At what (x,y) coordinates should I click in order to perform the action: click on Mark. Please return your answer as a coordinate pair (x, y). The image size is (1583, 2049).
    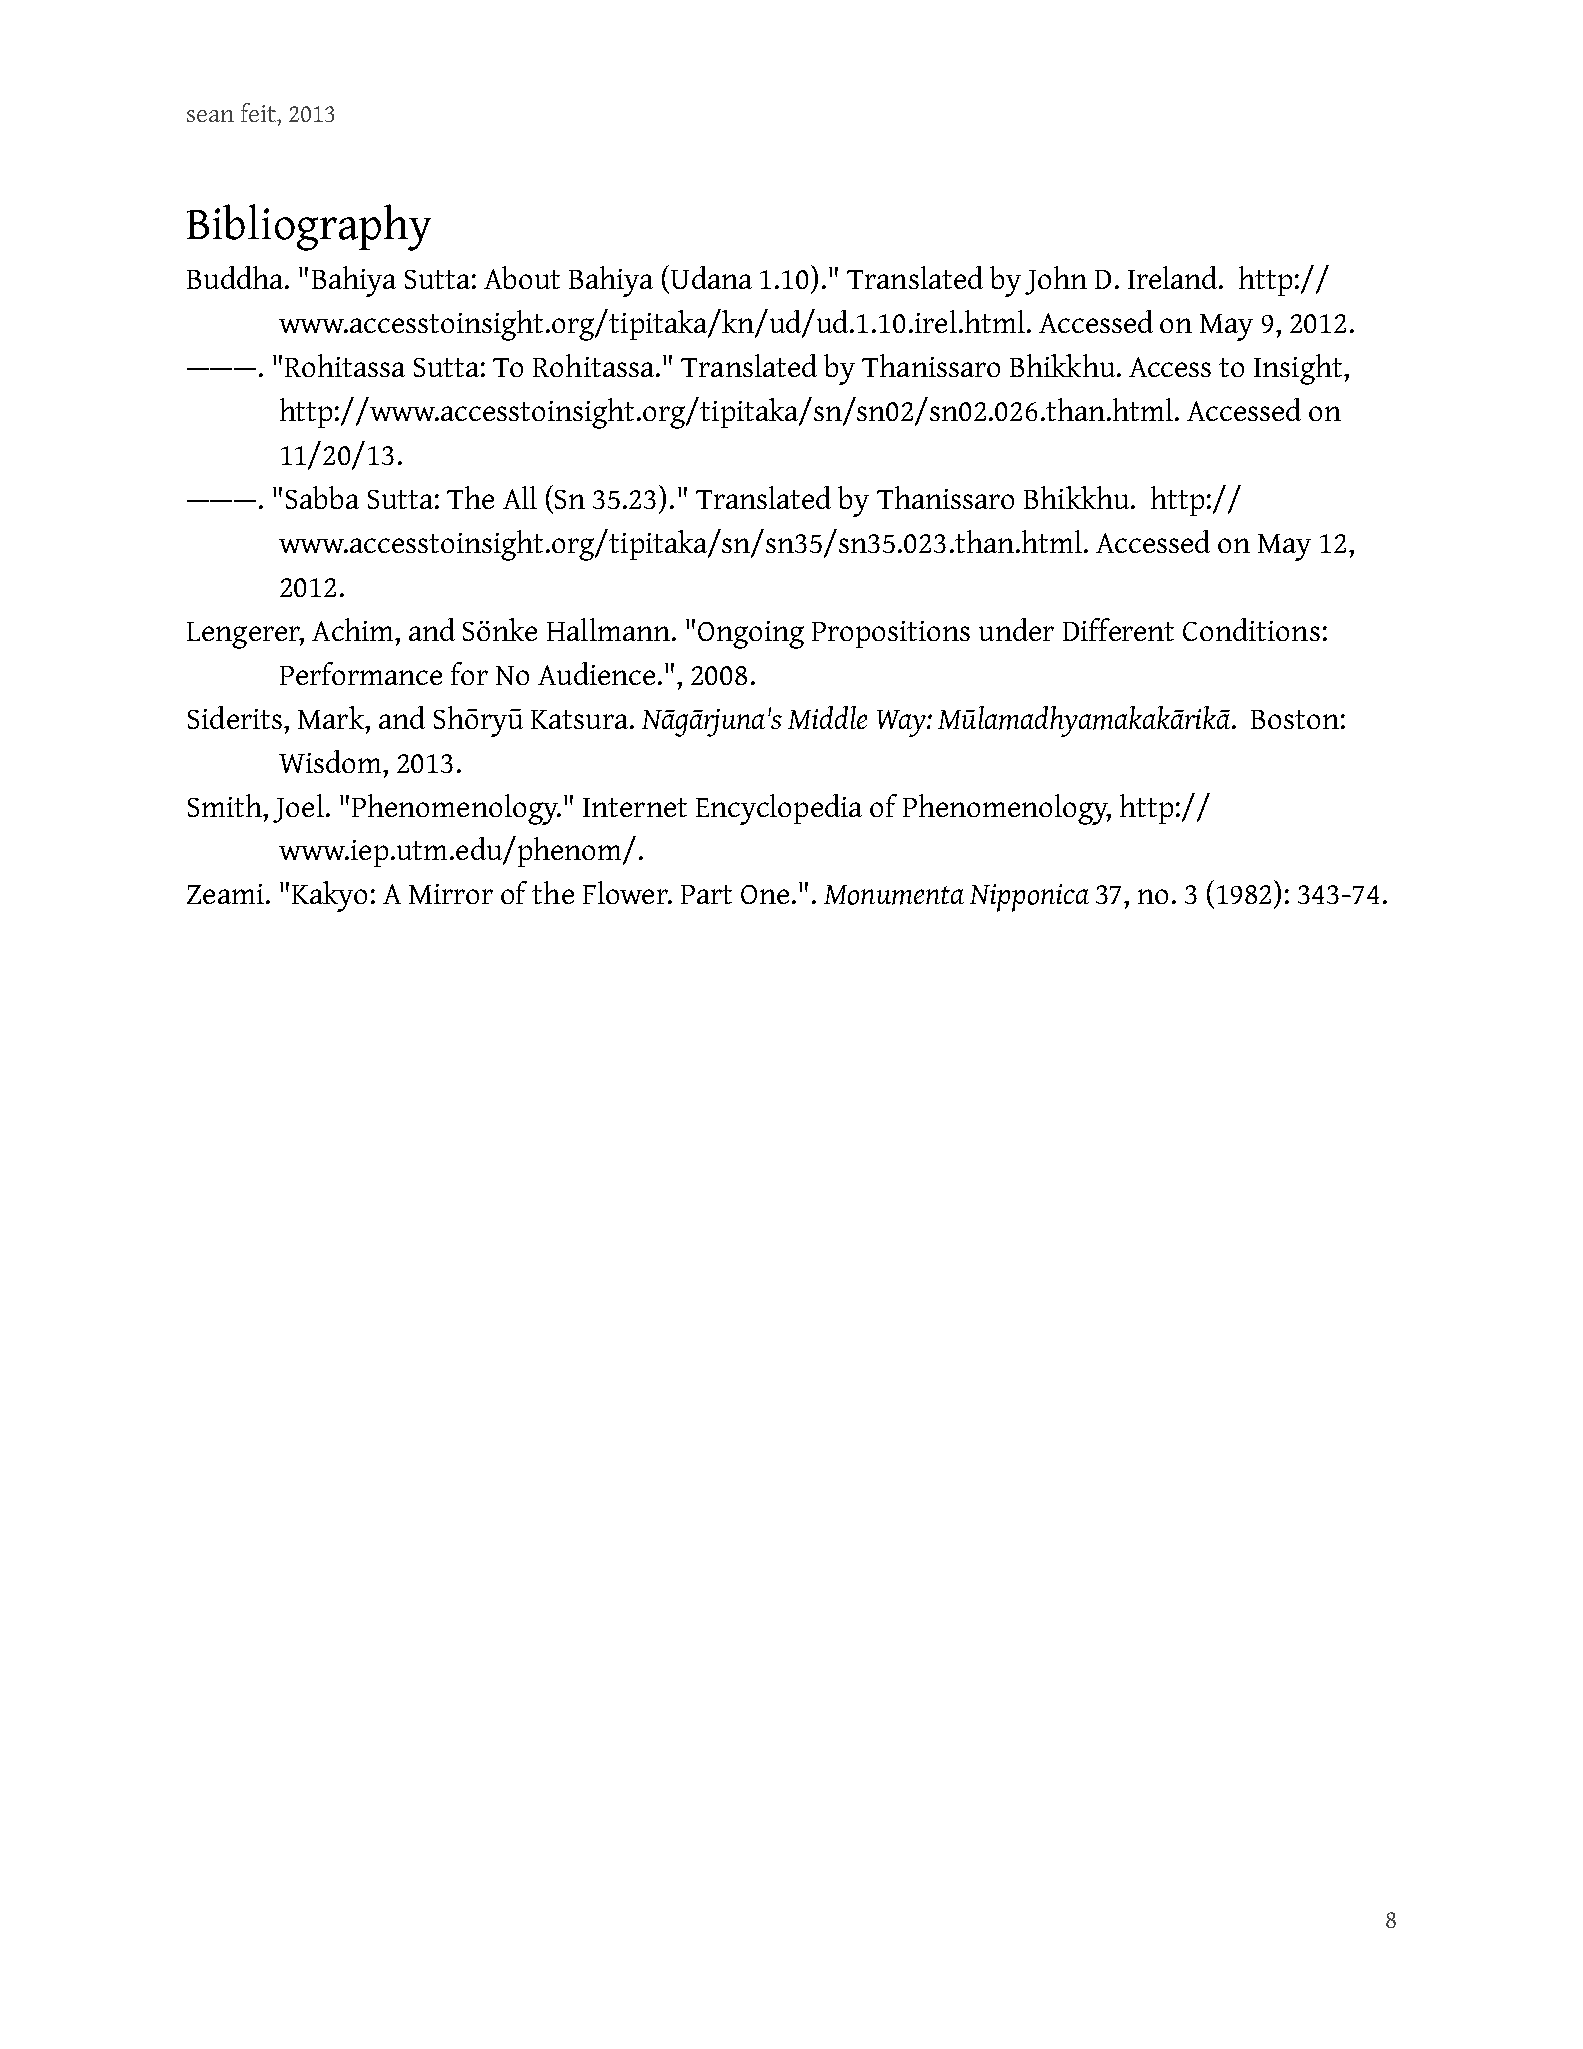
    Looking at the image, I should click on (332, 717).
